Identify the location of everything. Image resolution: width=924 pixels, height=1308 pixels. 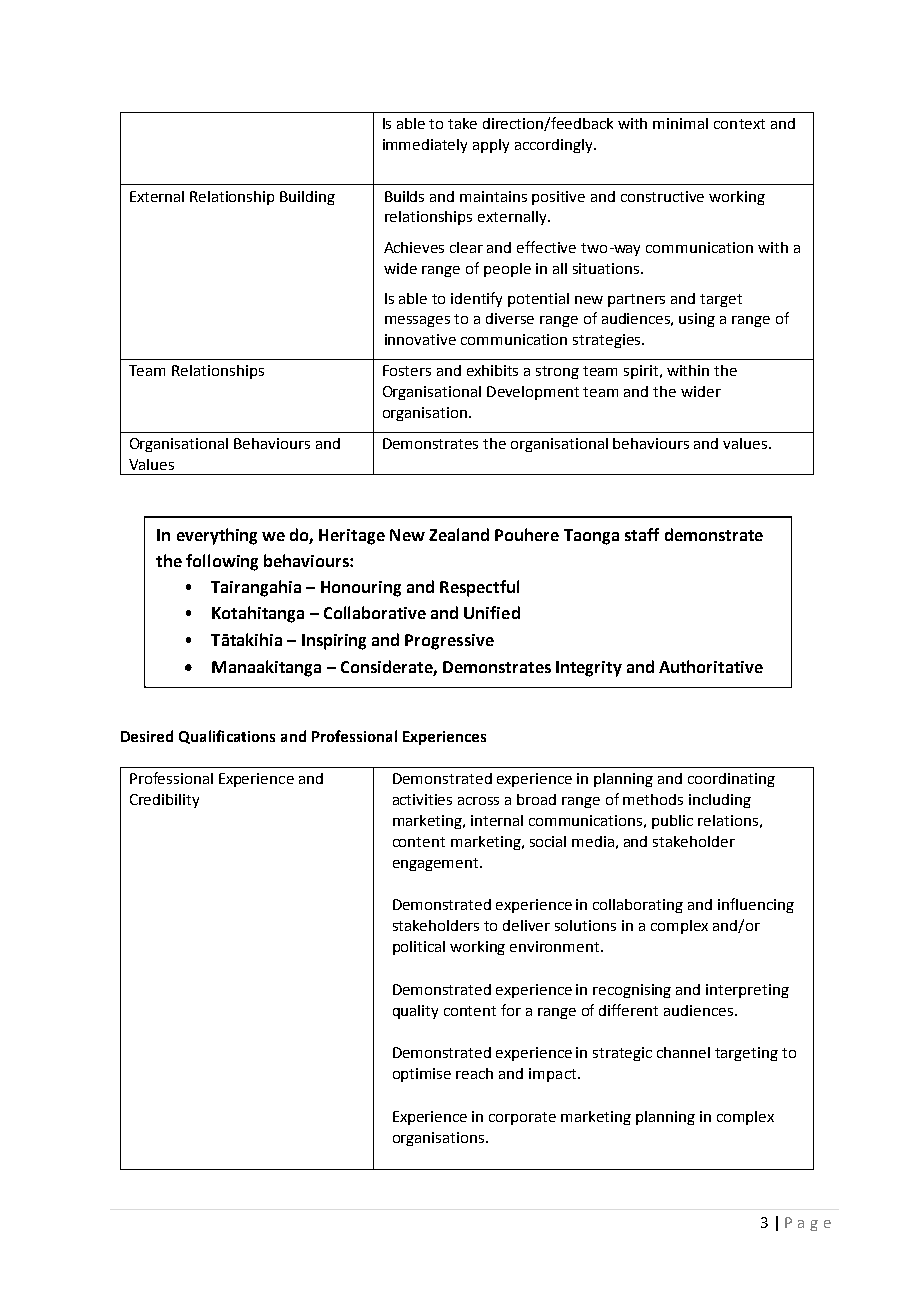
(217, 536).
